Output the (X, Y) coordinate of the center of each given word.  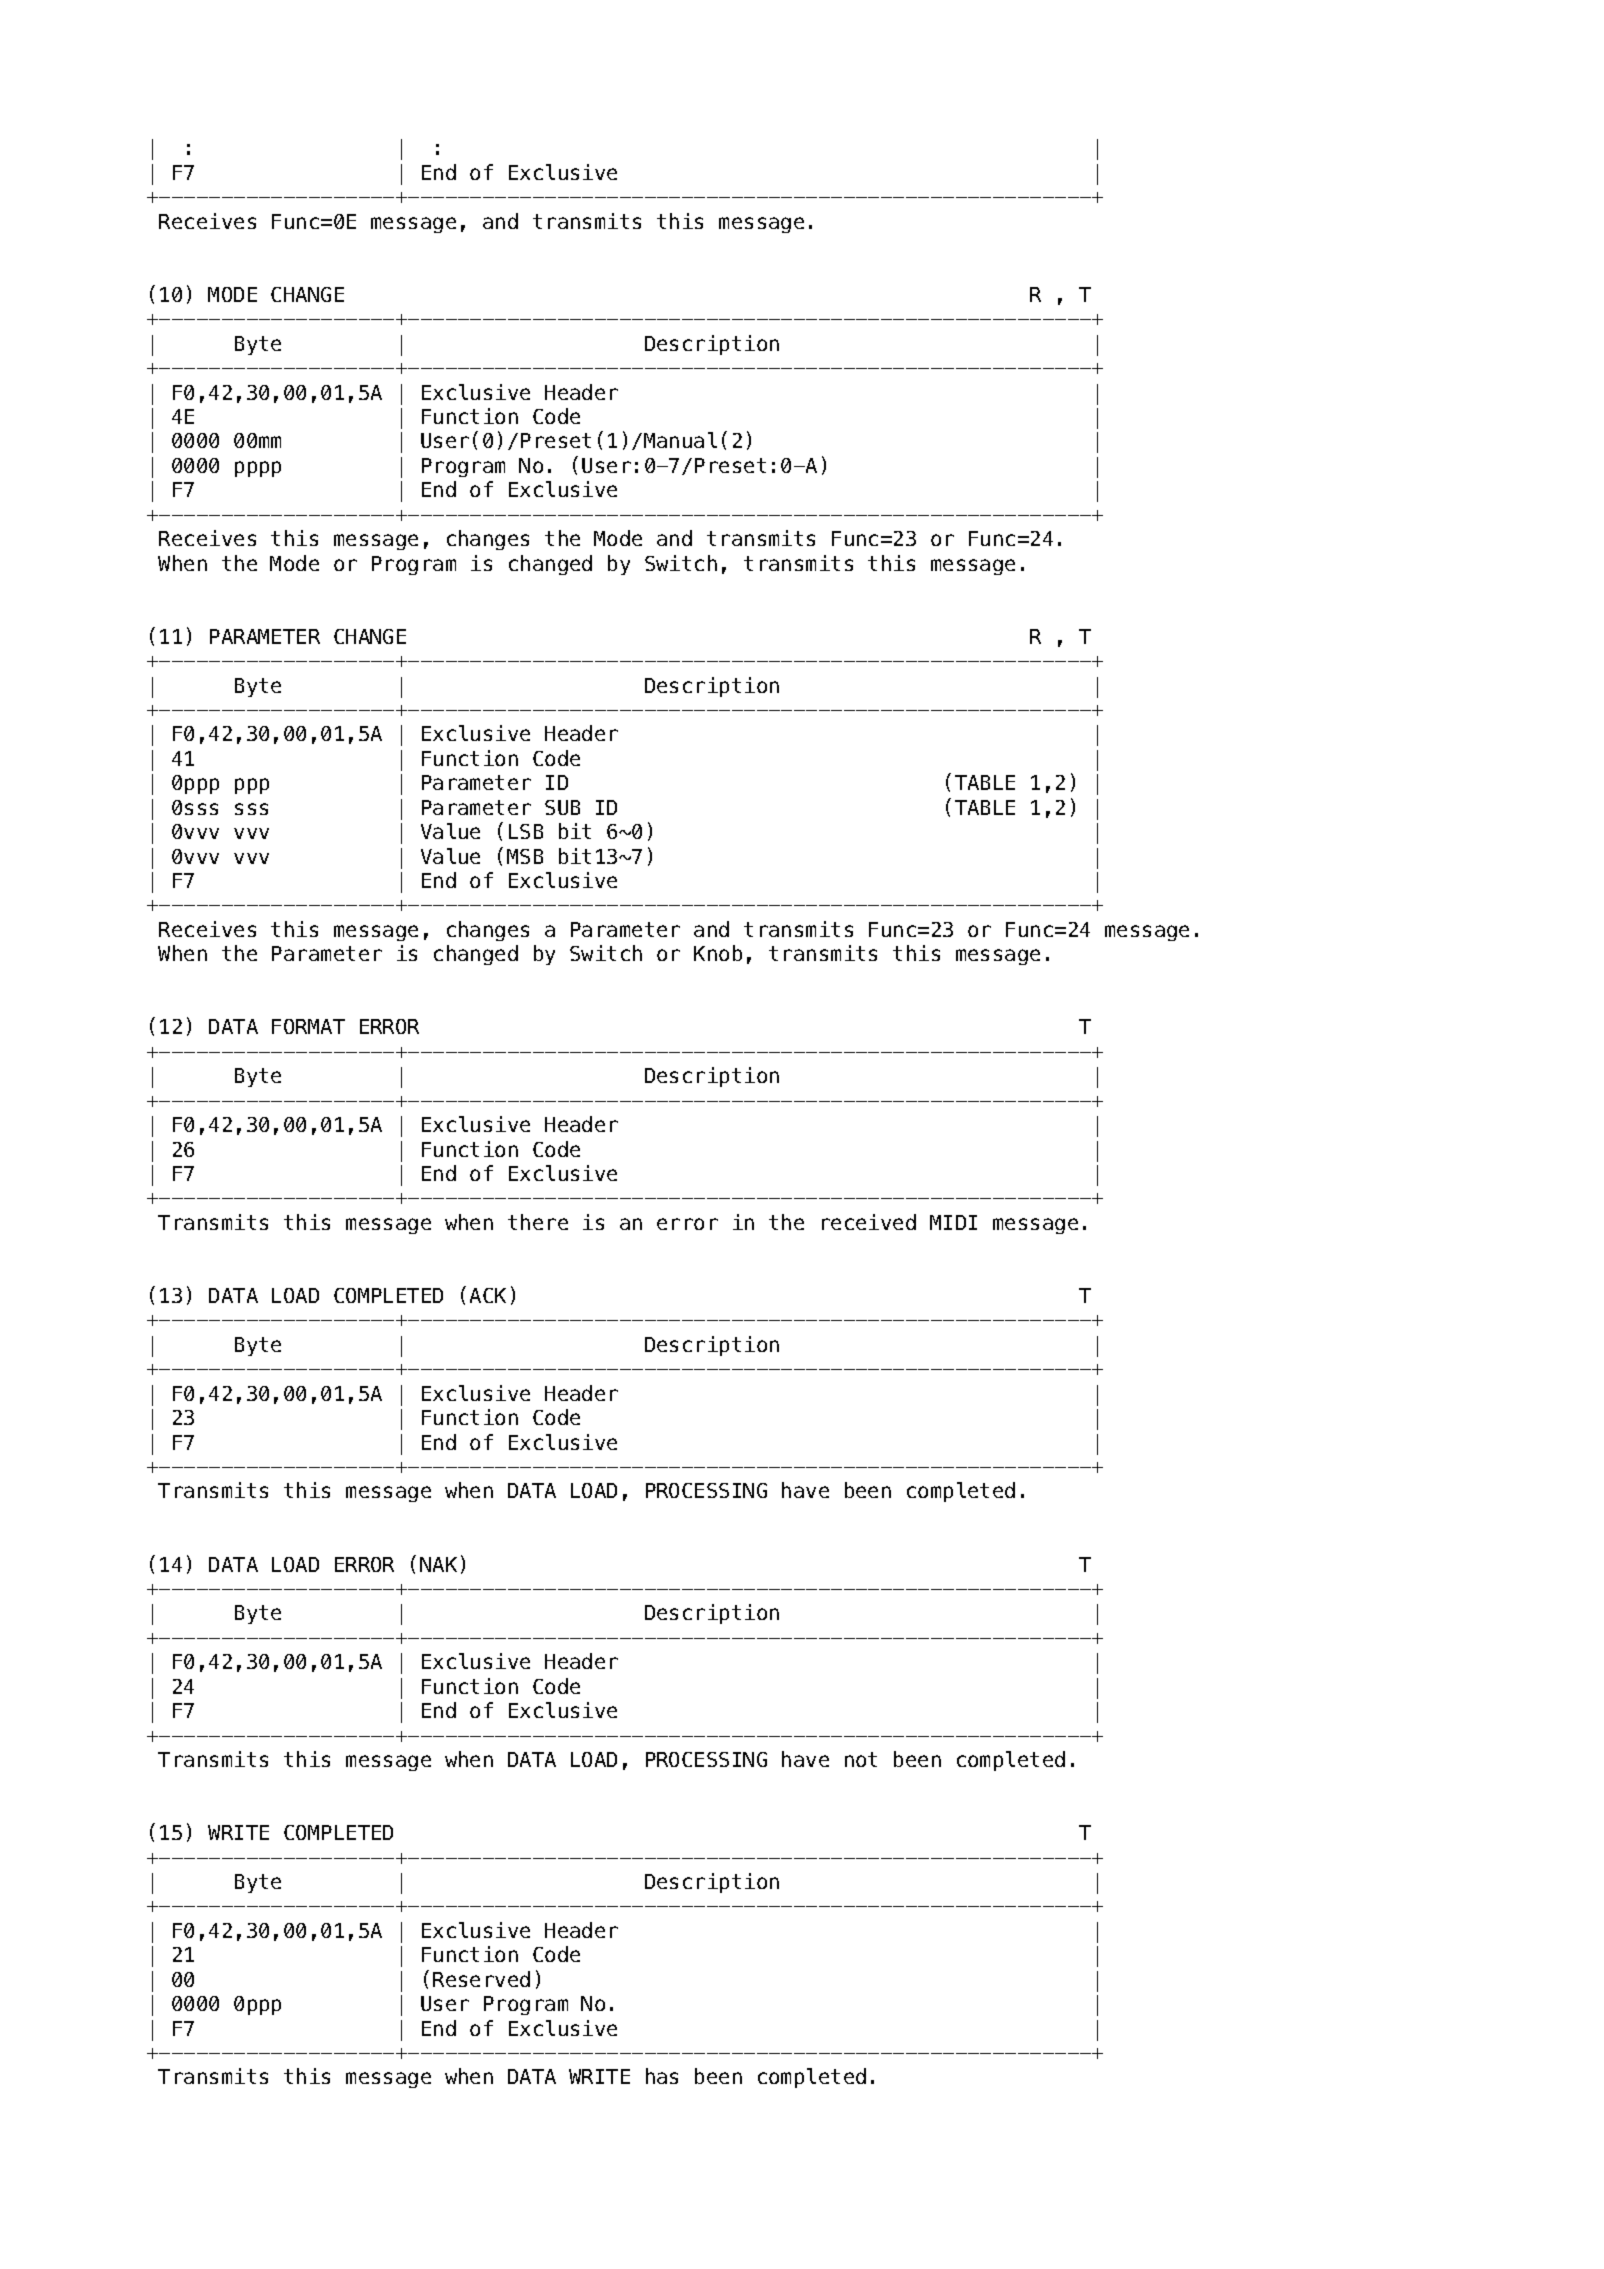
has (662, 2076)
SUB (562, 807)
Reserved (481, 1979)
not (861, 1759)
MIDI (953, 1222)
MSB (525, 856)
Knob (718, 953)
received (869, 1222)
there (538, 1222)
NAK (438, 1564)
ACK (488, 1295)
